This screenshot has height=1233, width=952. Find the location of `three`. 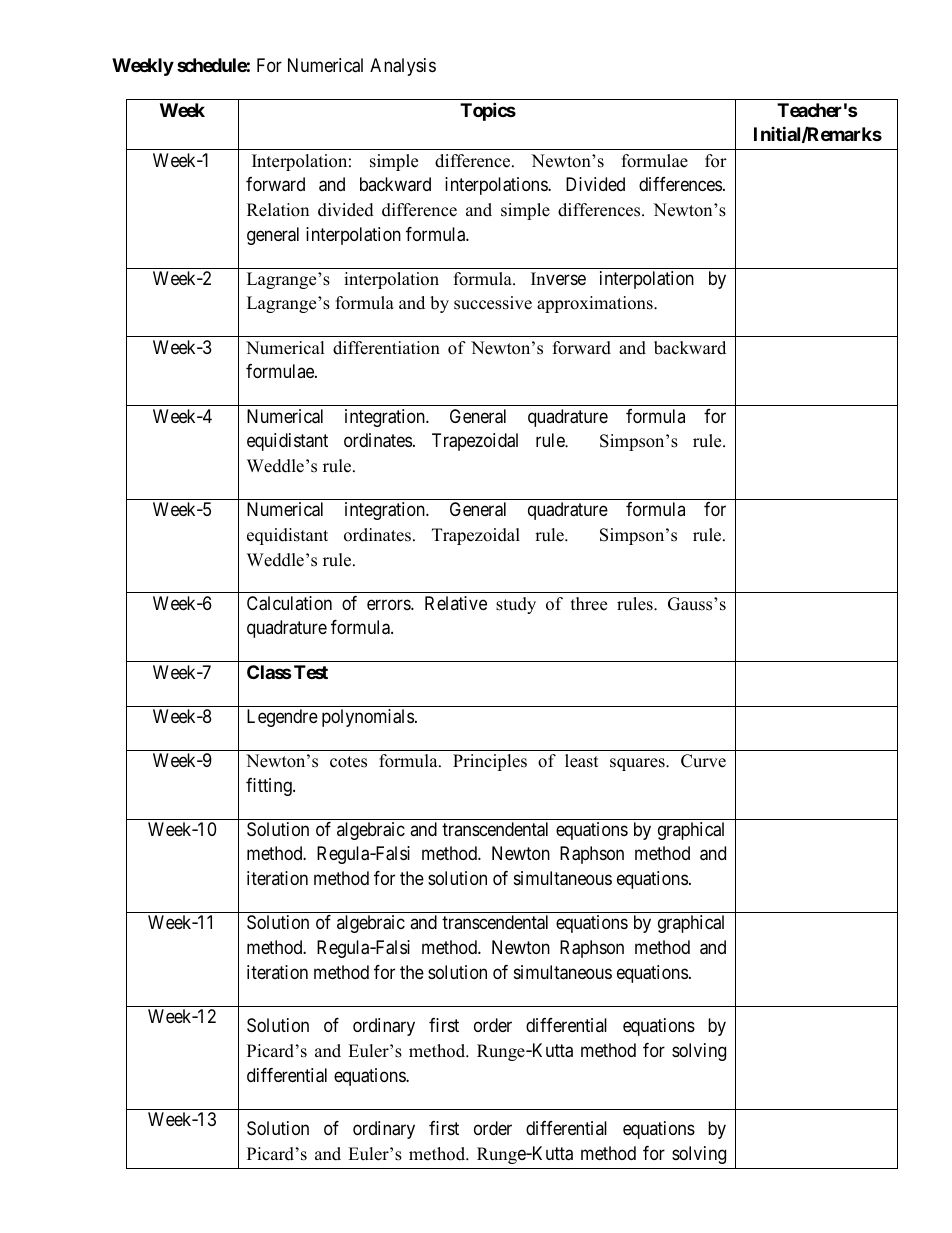

three is located at coordinates (589, 604).
